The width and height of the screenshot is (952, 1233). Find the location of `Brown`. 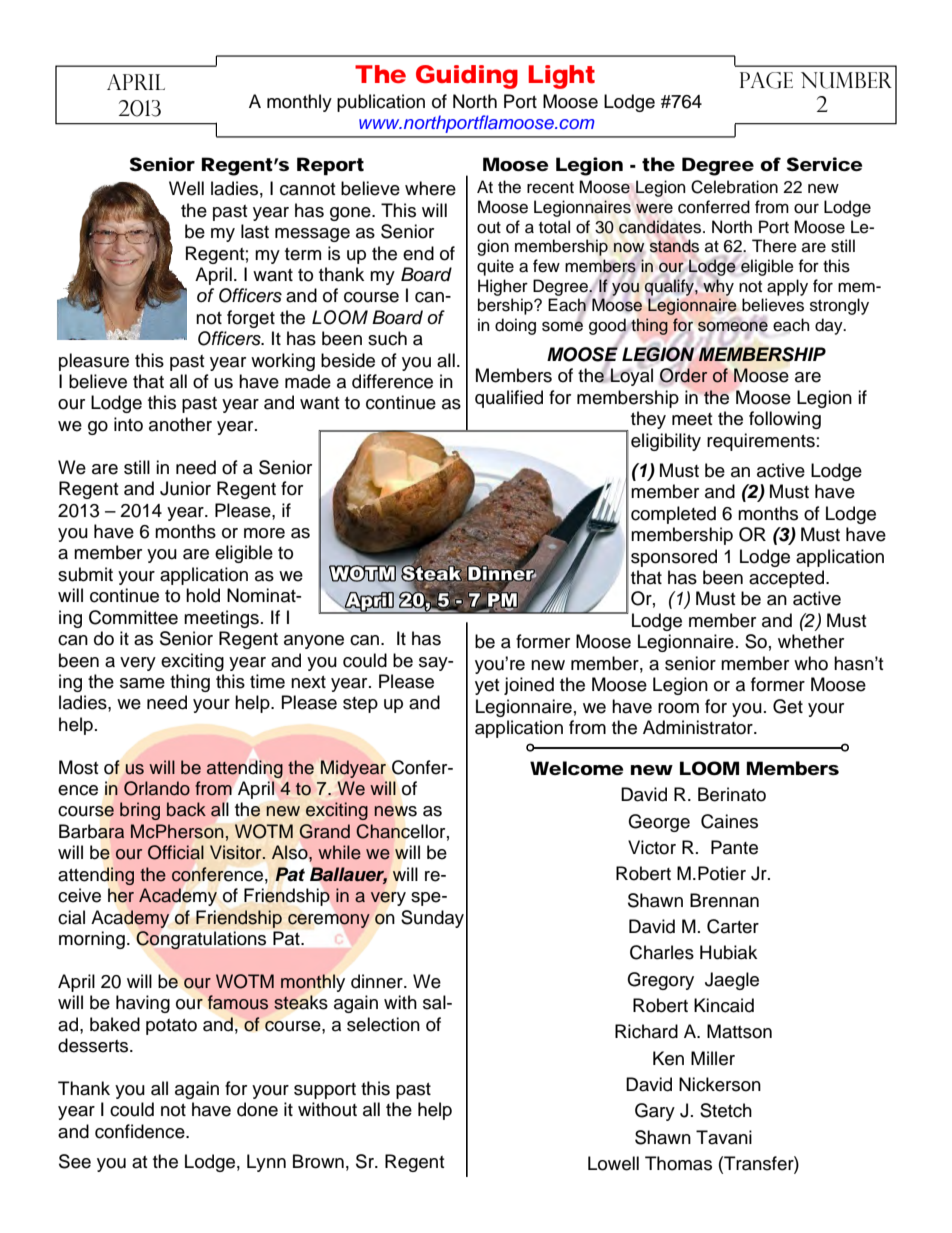

Brown is located at coordinates (318, 1161).
